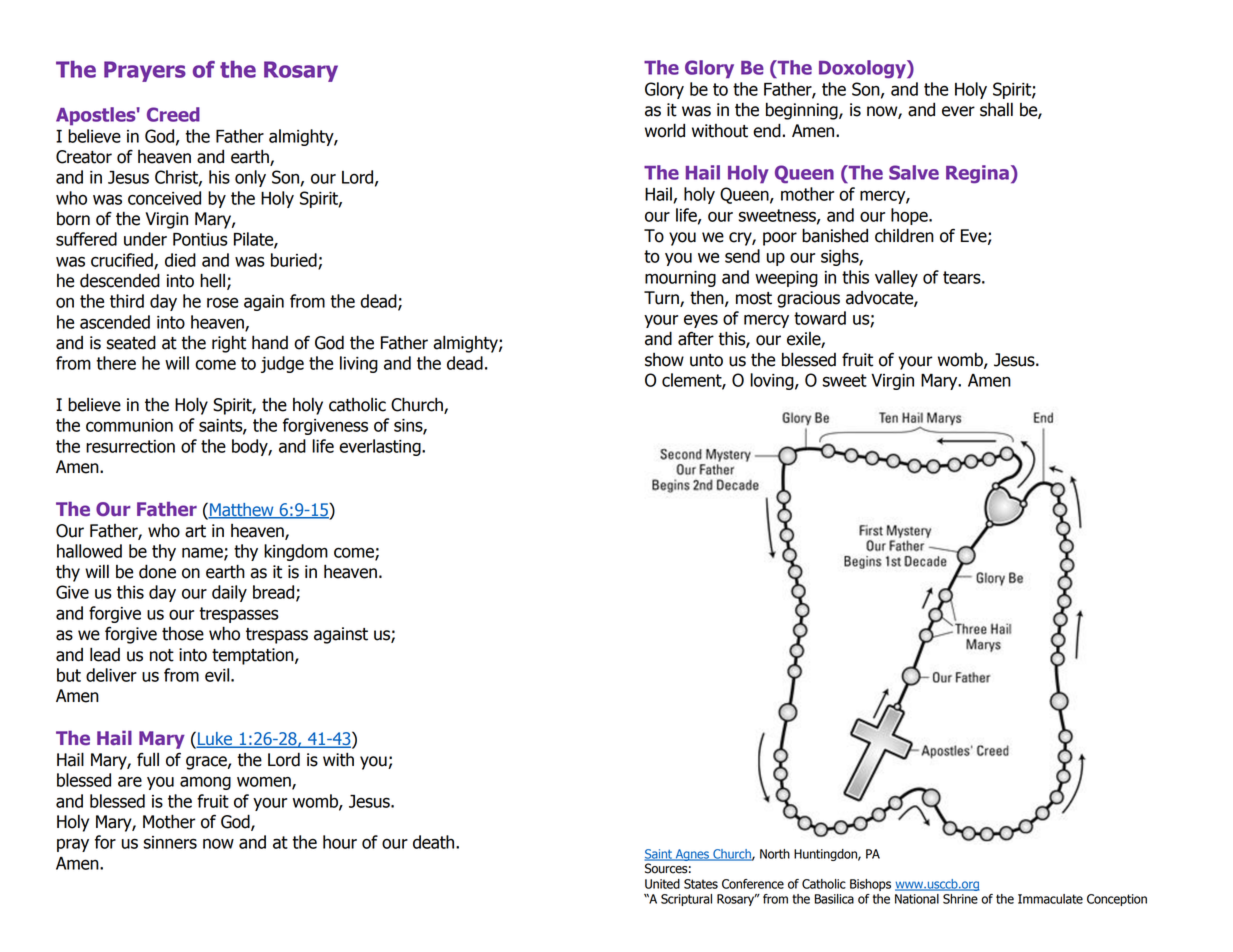  I want to click on North, so click(775, 854).
